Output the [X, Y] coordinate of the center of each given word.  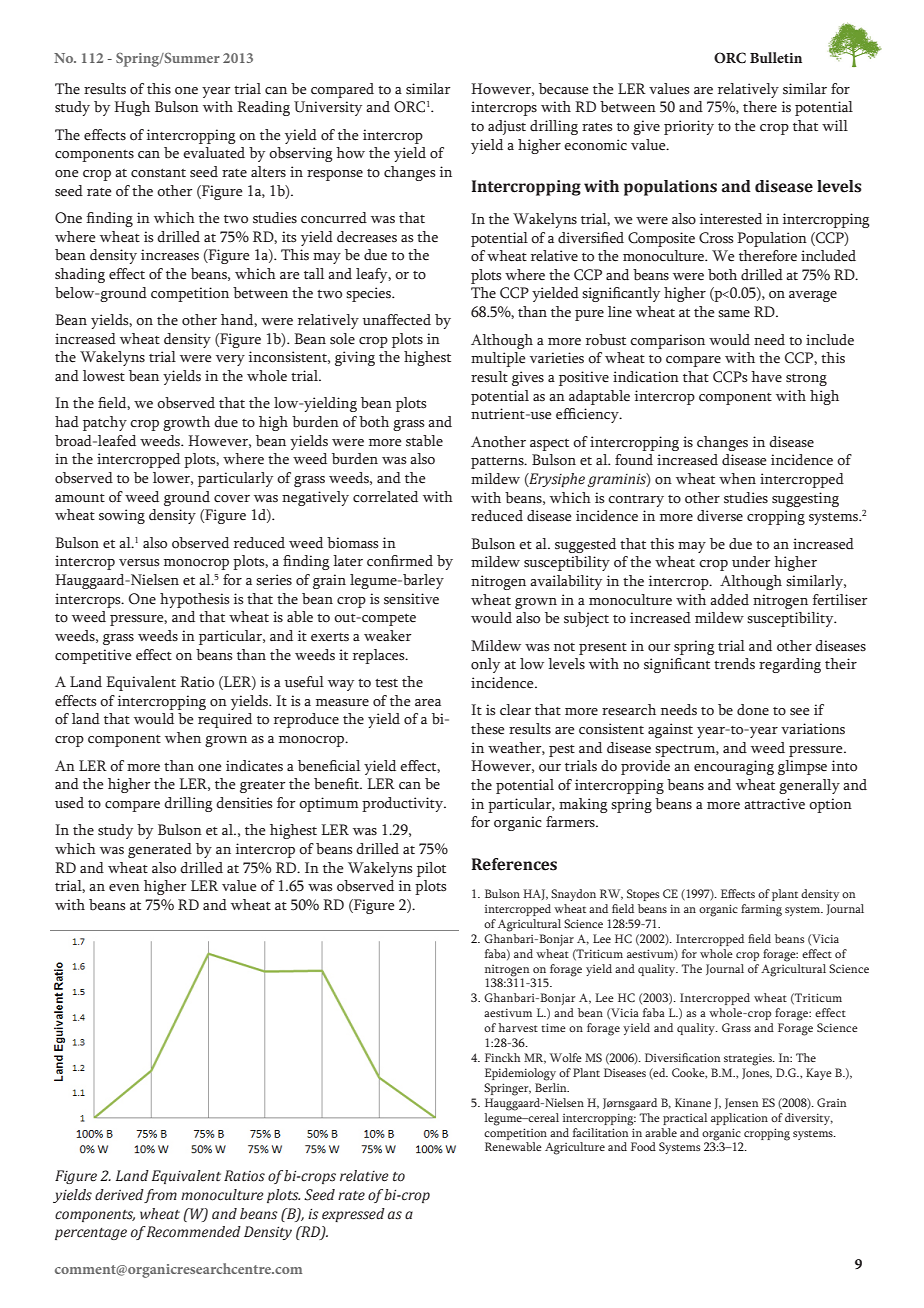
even [124, 888]
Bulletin [776, 57]
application [739, 1119]
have [766, 377]
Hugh [132, 108]
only [485, 665]
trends [734, 664]
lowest [104, 376]
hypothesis [195, 600]
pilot [431, 869]
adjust [507, 127]
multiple [498, 359]
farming [761, 910]
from [160, 1196]
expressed [353, 1215]
